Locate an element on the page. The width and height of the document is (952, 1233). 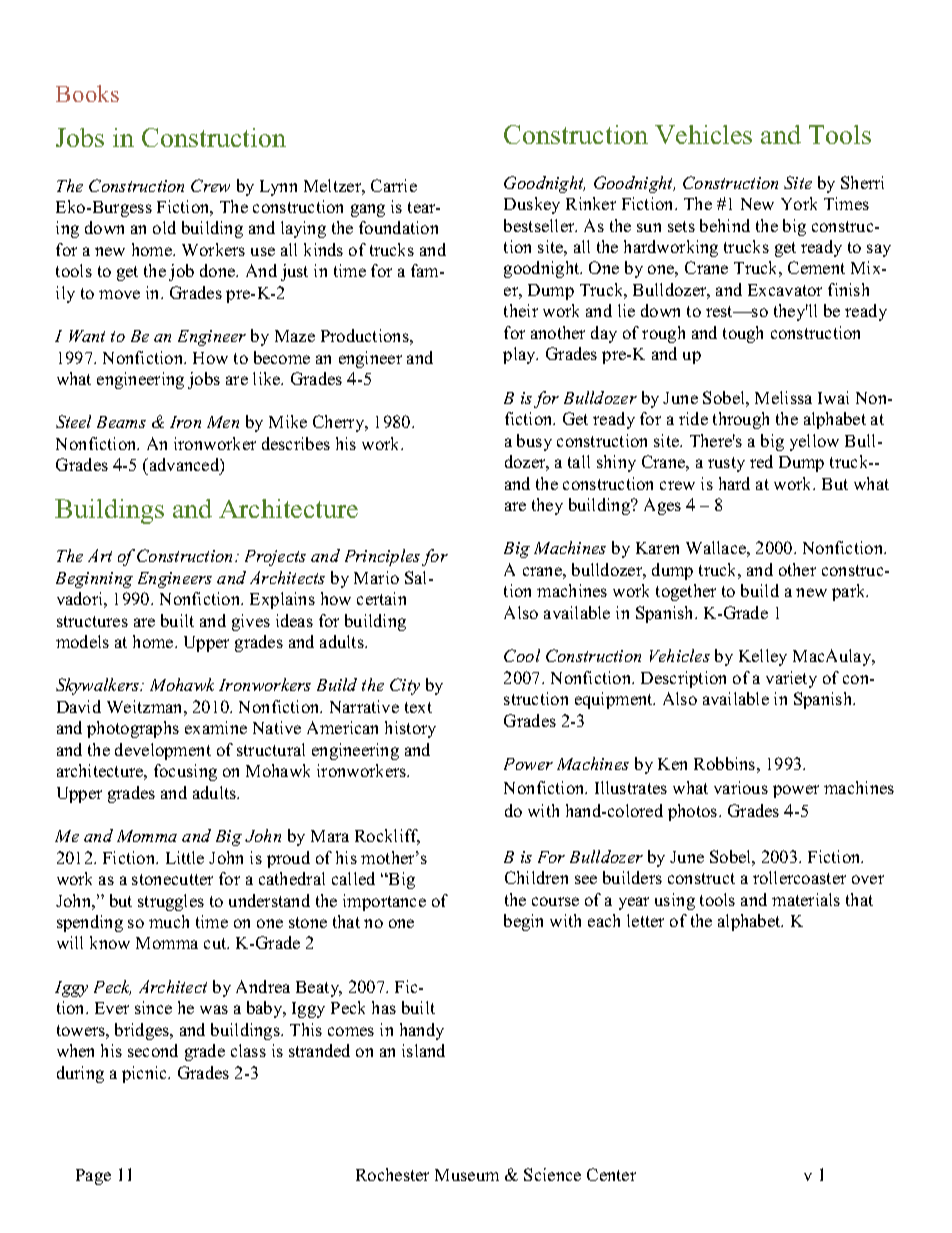
Sherri is located at coordinates (862, 182).
